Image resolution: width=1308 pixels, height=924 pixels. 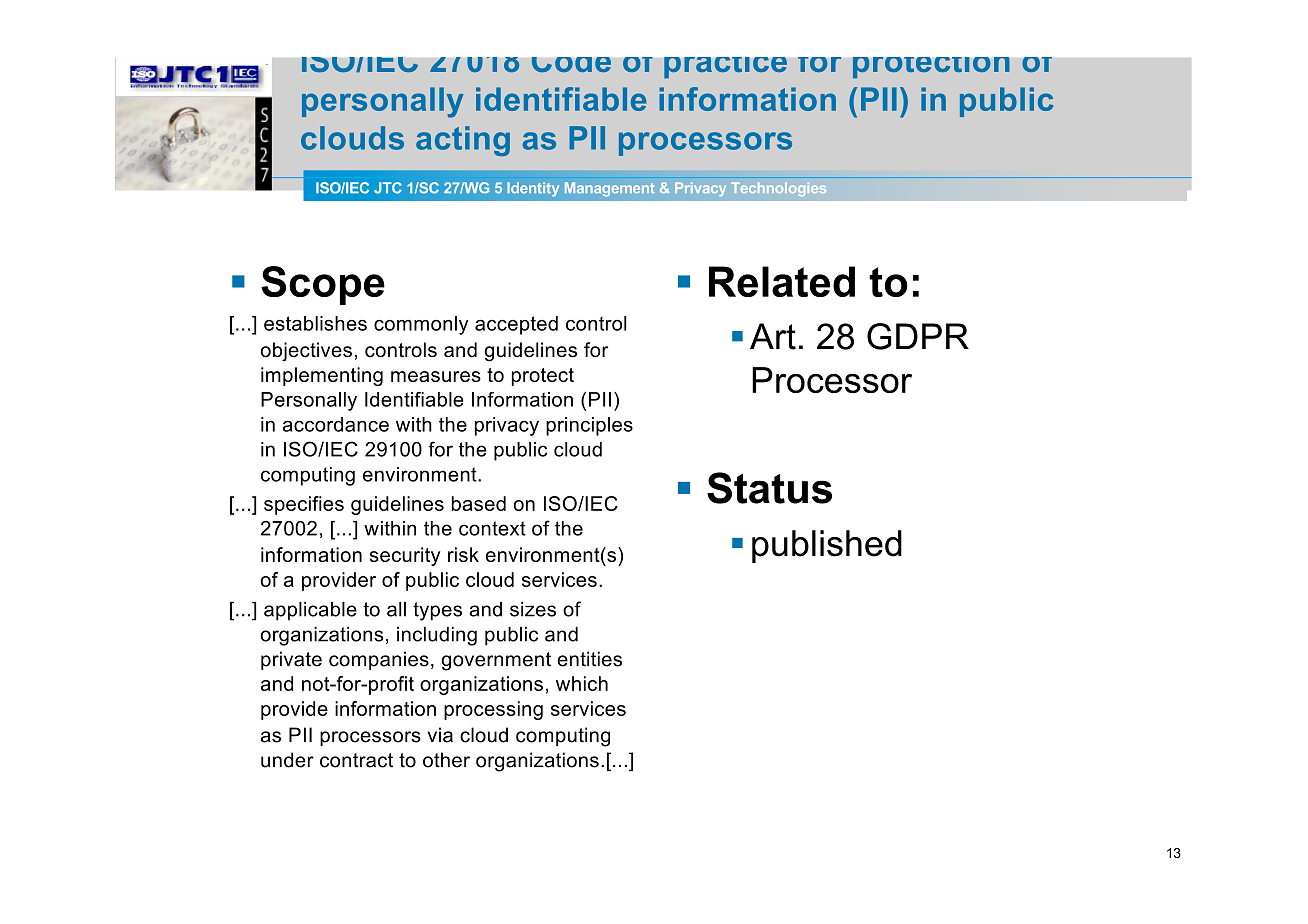 I want to click on Status, so click(x=769, y=488).
